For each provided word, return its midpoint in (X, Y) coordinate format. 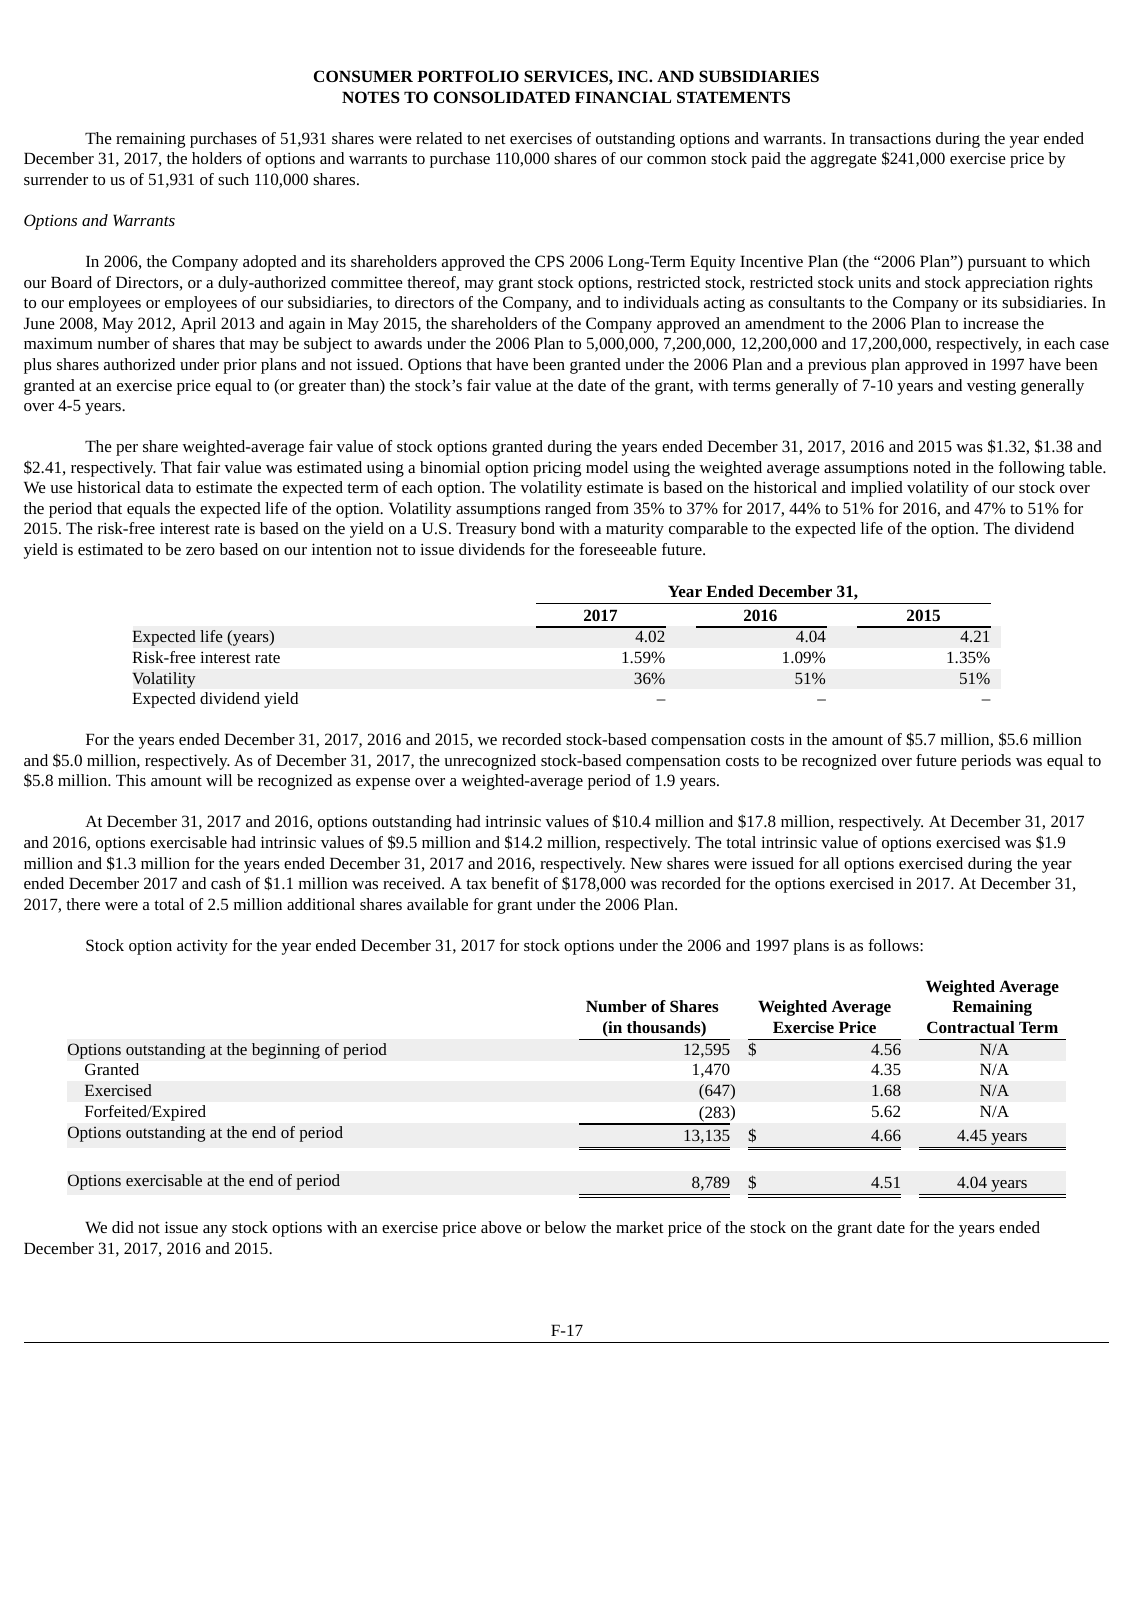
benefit (515, 883)
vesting (991, 387)
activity (202, 947)
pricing (557, 469)
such (233, 179)
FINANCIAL (623, 97)
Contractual (971, 1027)
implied (877, 489)
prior (240, 366)
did (123, 1227)
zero (200, 551)
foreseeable (618, 549)
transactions (890, 138)
